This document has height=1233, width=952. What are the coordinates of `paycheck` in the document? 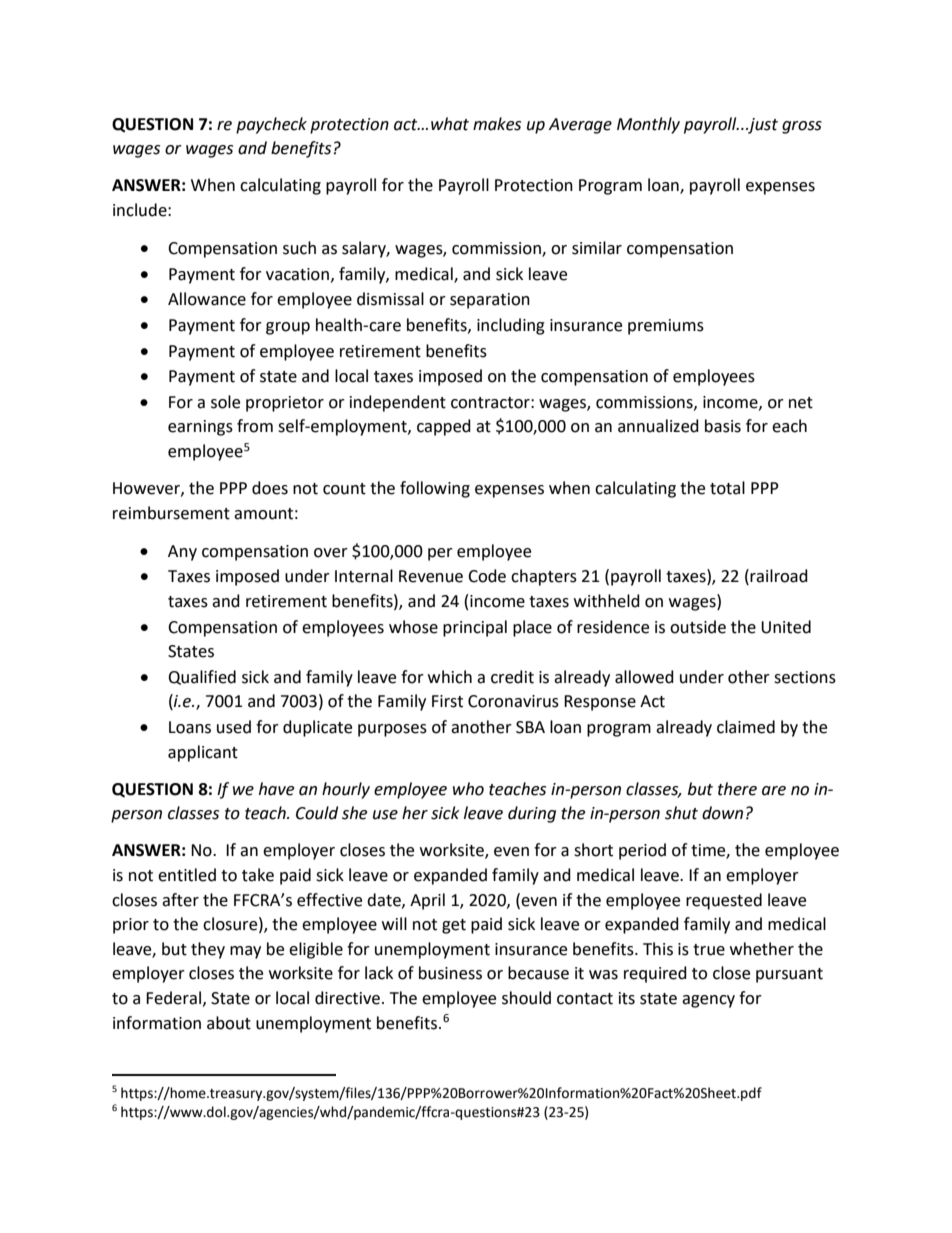 It's located at (271, 125).
